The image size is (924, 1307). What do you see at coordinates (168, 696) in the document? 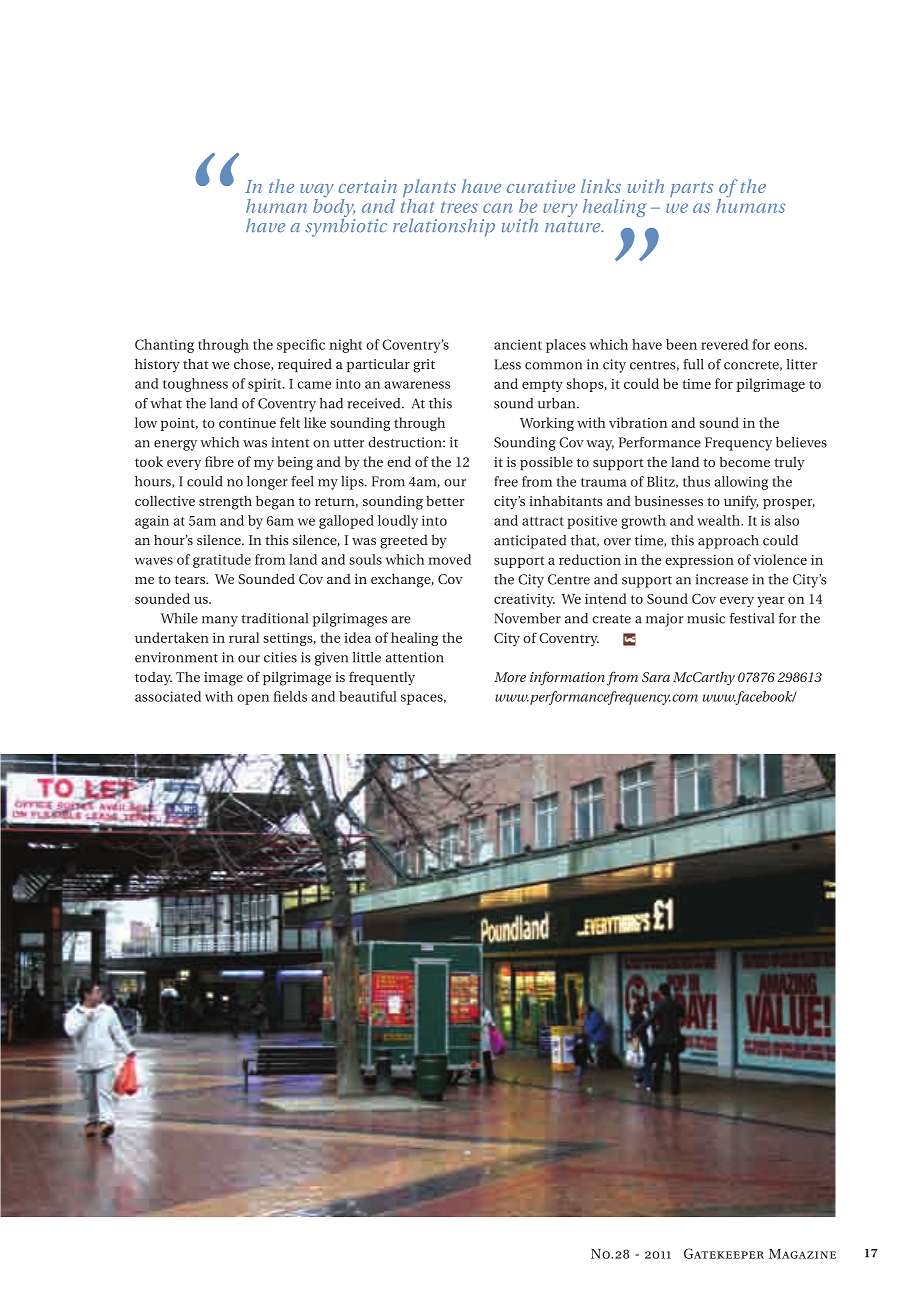
I see `associated` at bounding box center [168, 696].
